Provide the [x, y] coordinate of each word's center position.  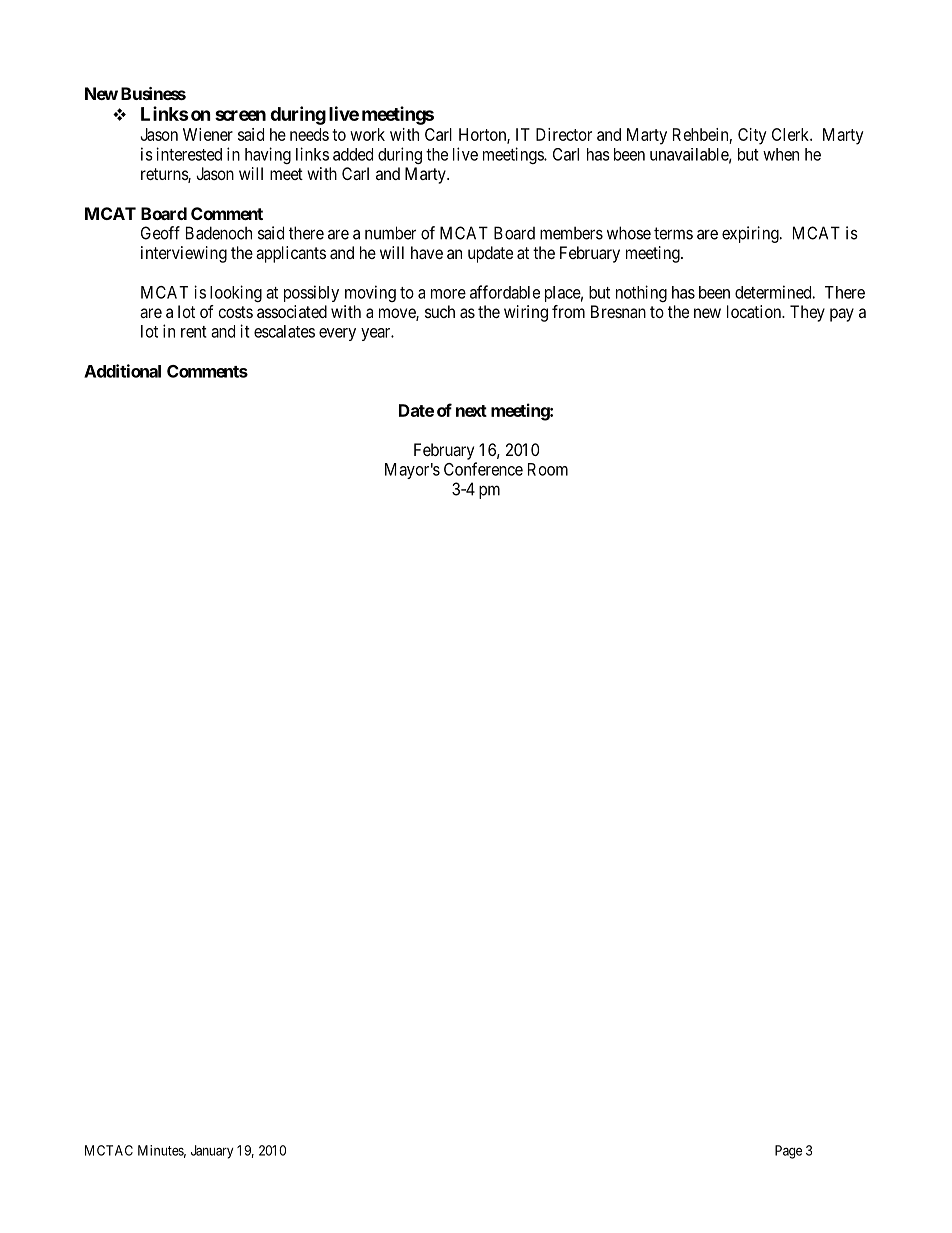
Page [788, 1152]
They [807, 313]
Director [564, 134]
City [752, 136]
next [471, 411]
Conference [483, 469]
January [212, 1152]
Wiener [208, 134]
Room [548, 469]
